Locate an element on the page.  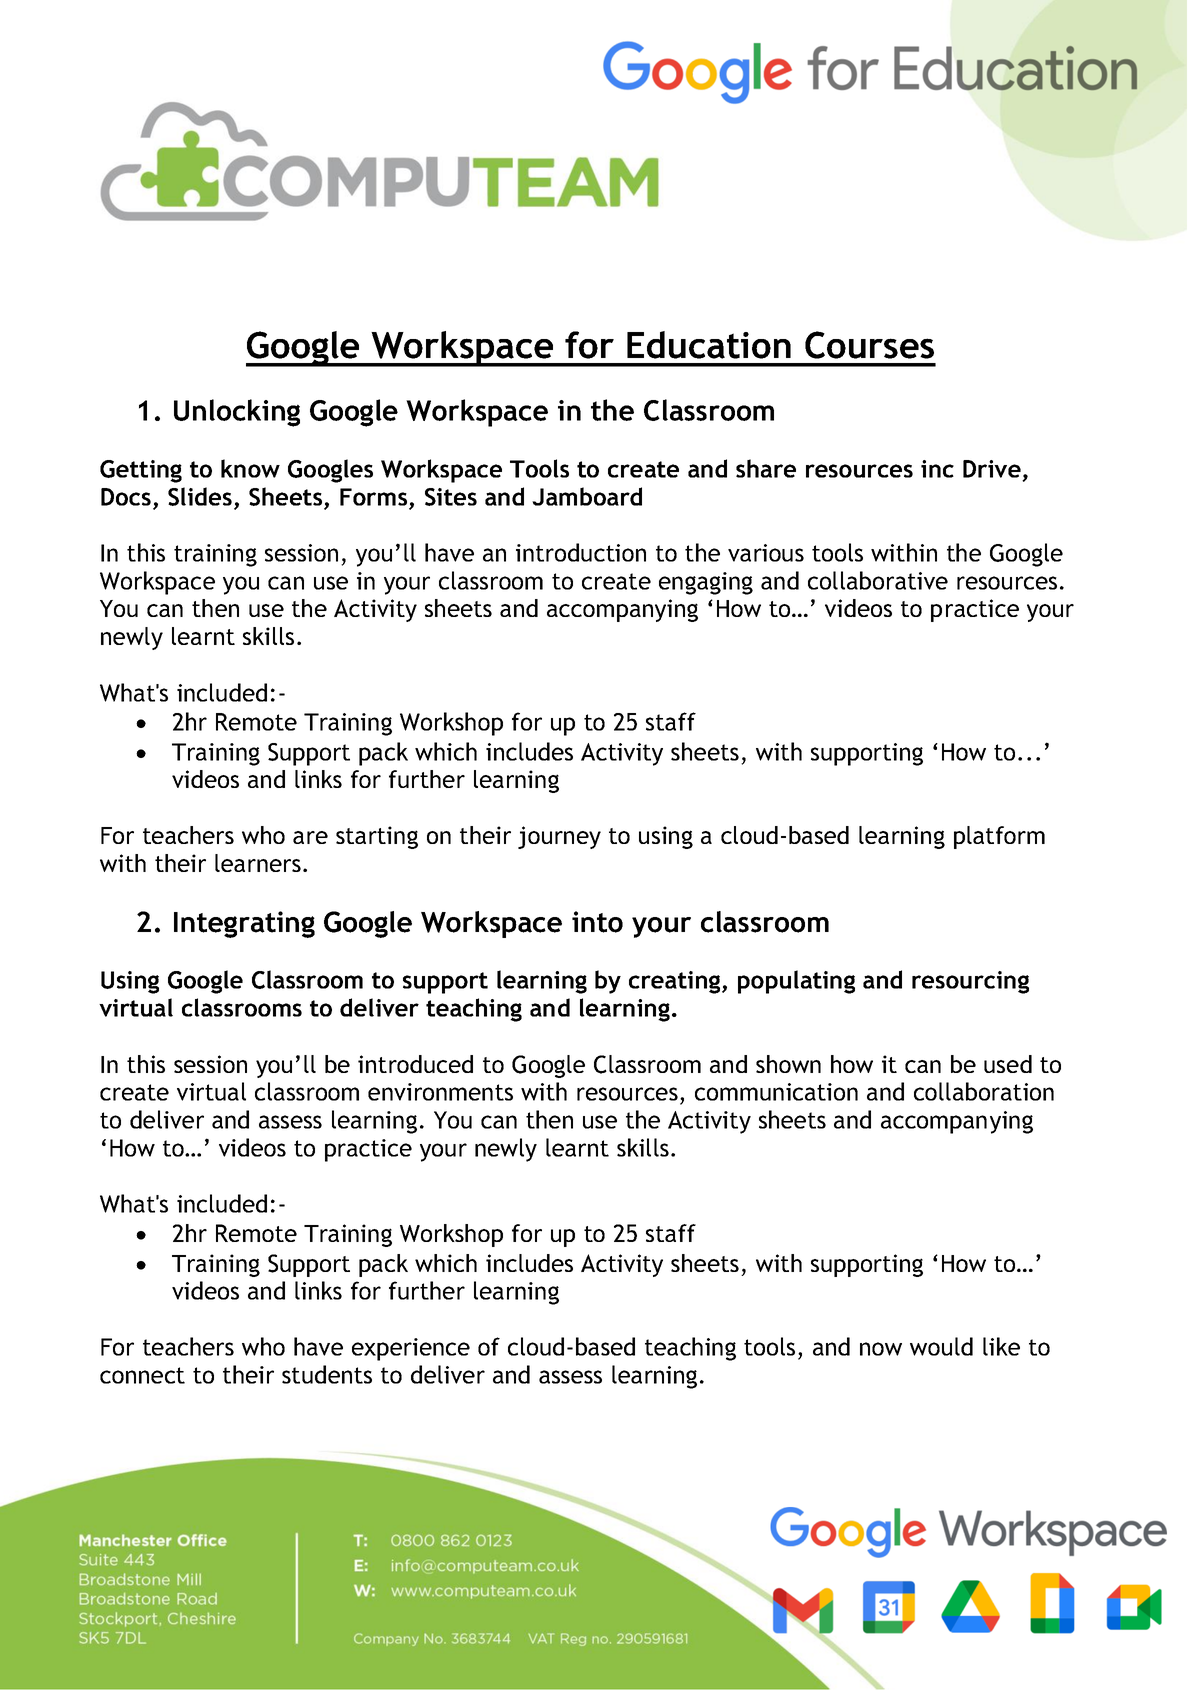
would is located at coordinates (941, 1346).
